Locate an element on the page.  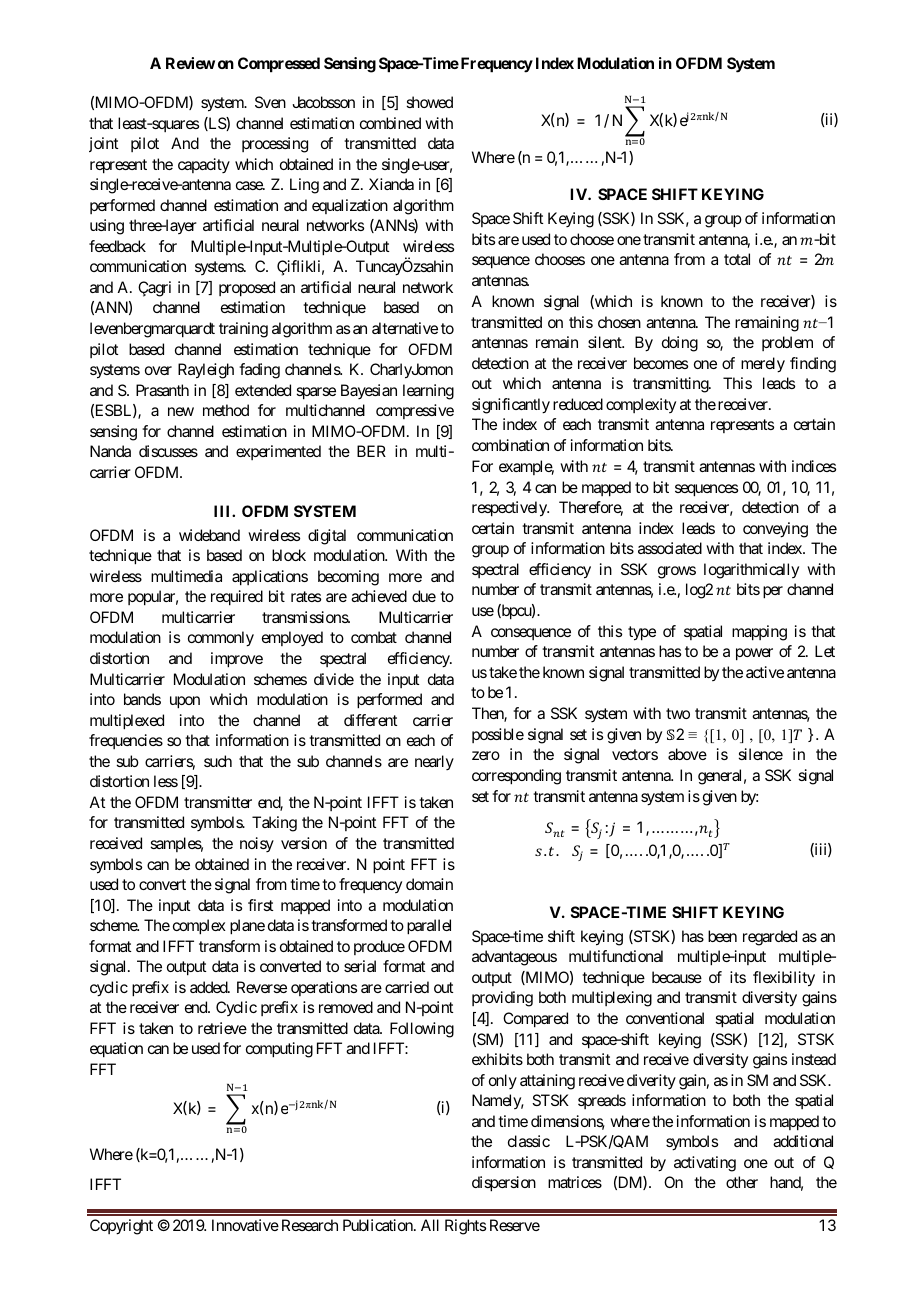
total is located at coordinates (737, 259).
